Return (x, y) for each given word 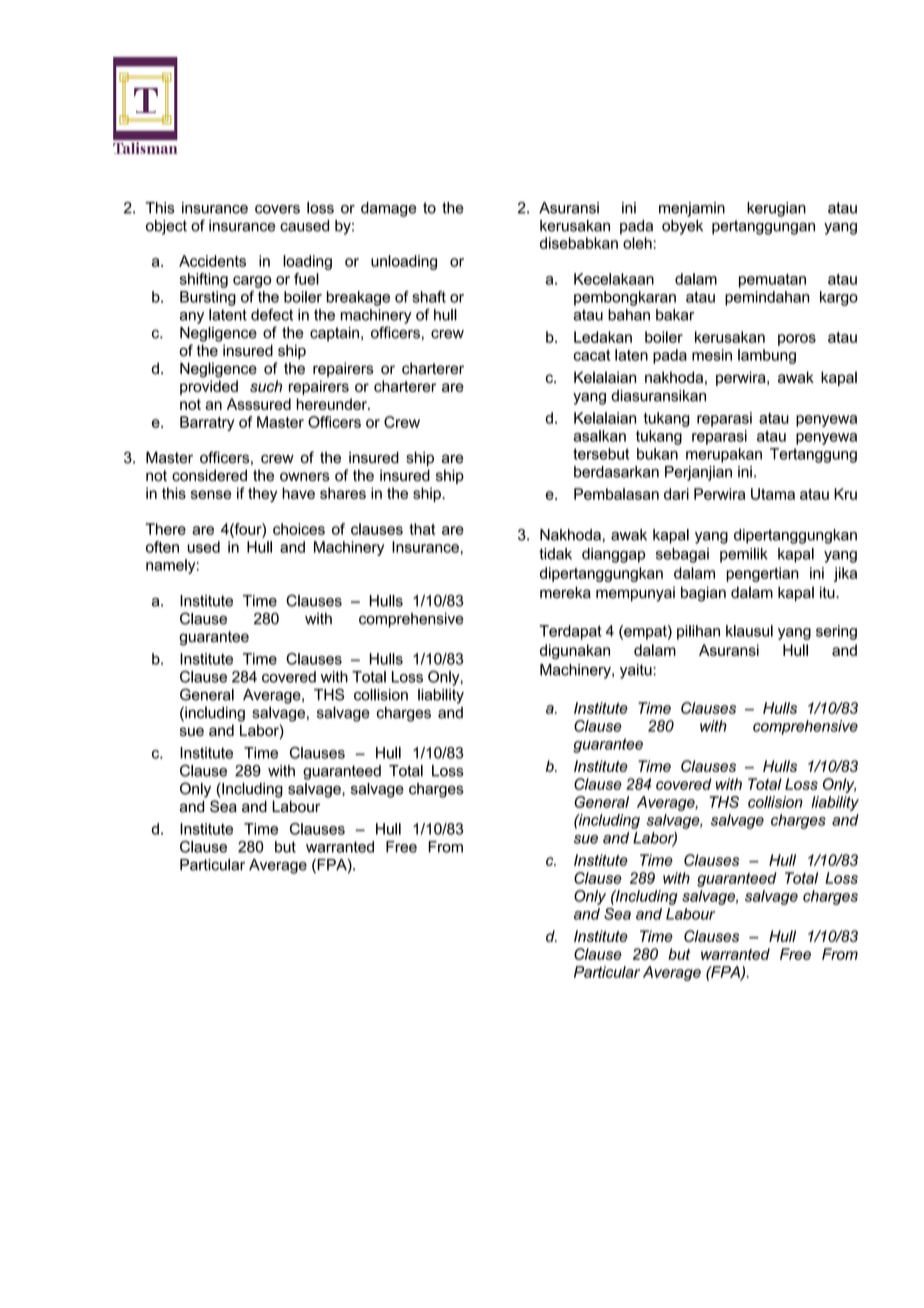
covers (277, 209)
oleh (637, 243)
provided (209, 387)
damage (388, 209)
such (266, 386)
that (422, 529)
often (162, 547)
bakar (675, 315)
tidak (555, 554)
